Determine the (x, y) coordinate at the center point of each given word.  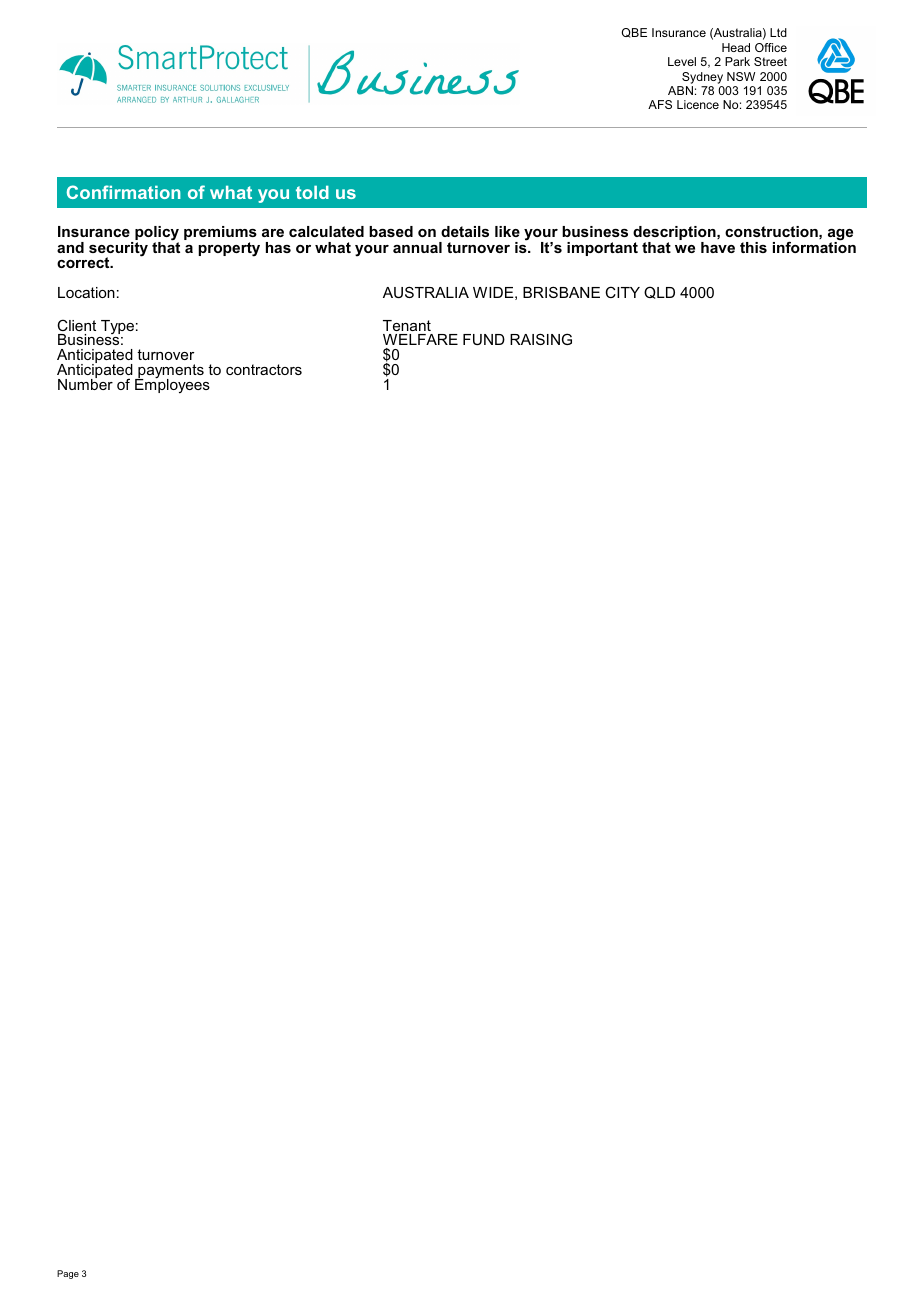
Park (737, 61)
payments (170, 372)
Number (85, 383)
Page (68, 1274)
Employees (172, 385)
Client (76, 325)
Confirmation (124, 192)
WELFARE (420, 339)
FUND (484, 339)
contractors (264, 369)
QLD (659, 292)
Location (86, 292)
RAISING (541, 339)
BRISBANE (561, 292)
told (312, 192)
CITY (622, 292)
